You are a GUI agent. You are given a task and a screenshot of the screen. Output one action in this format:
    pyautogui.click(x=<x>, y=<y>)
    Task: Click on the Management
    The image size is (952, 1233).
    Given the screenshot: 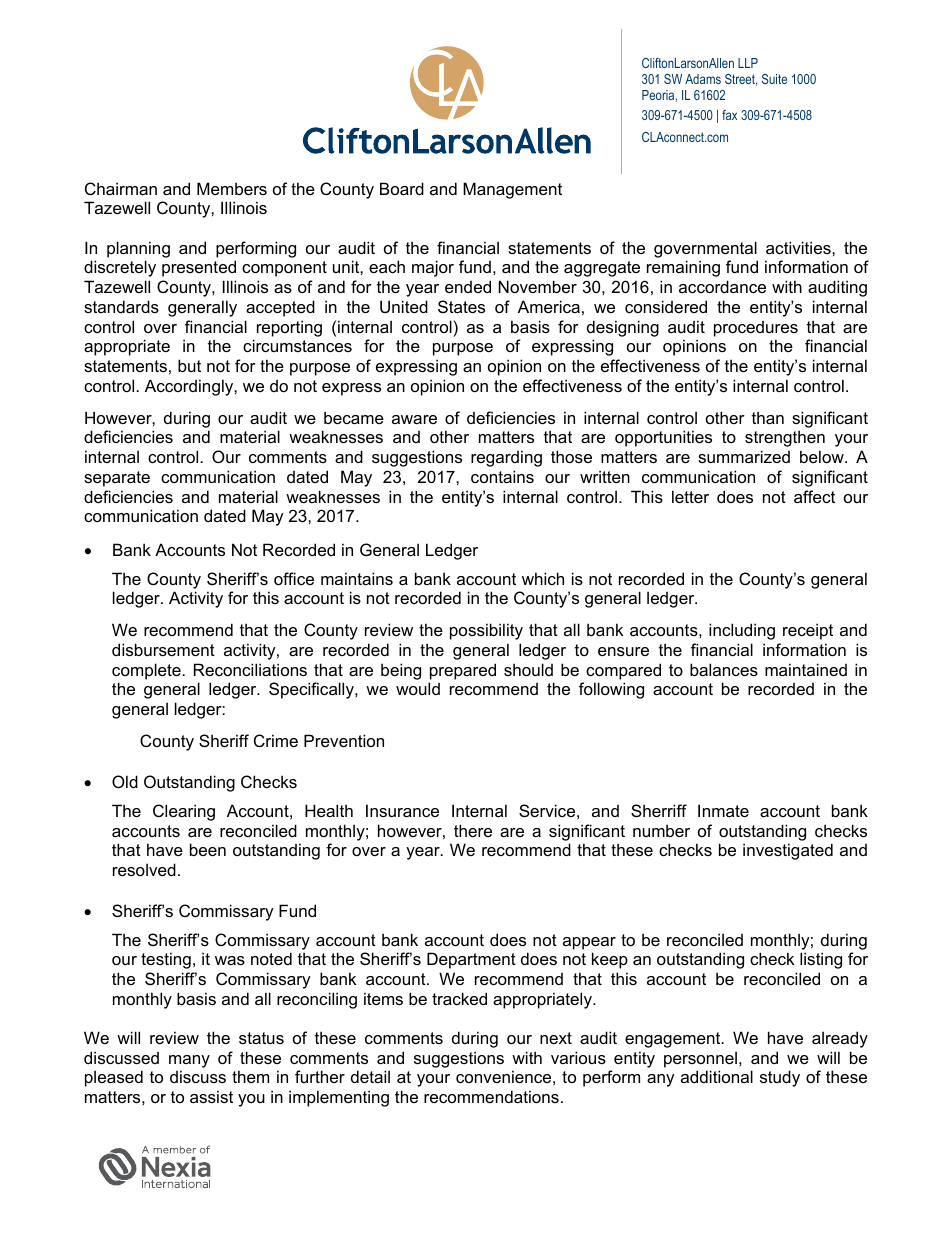 What is the action you would take?
    pyautogui.click(x=512, y=190)
